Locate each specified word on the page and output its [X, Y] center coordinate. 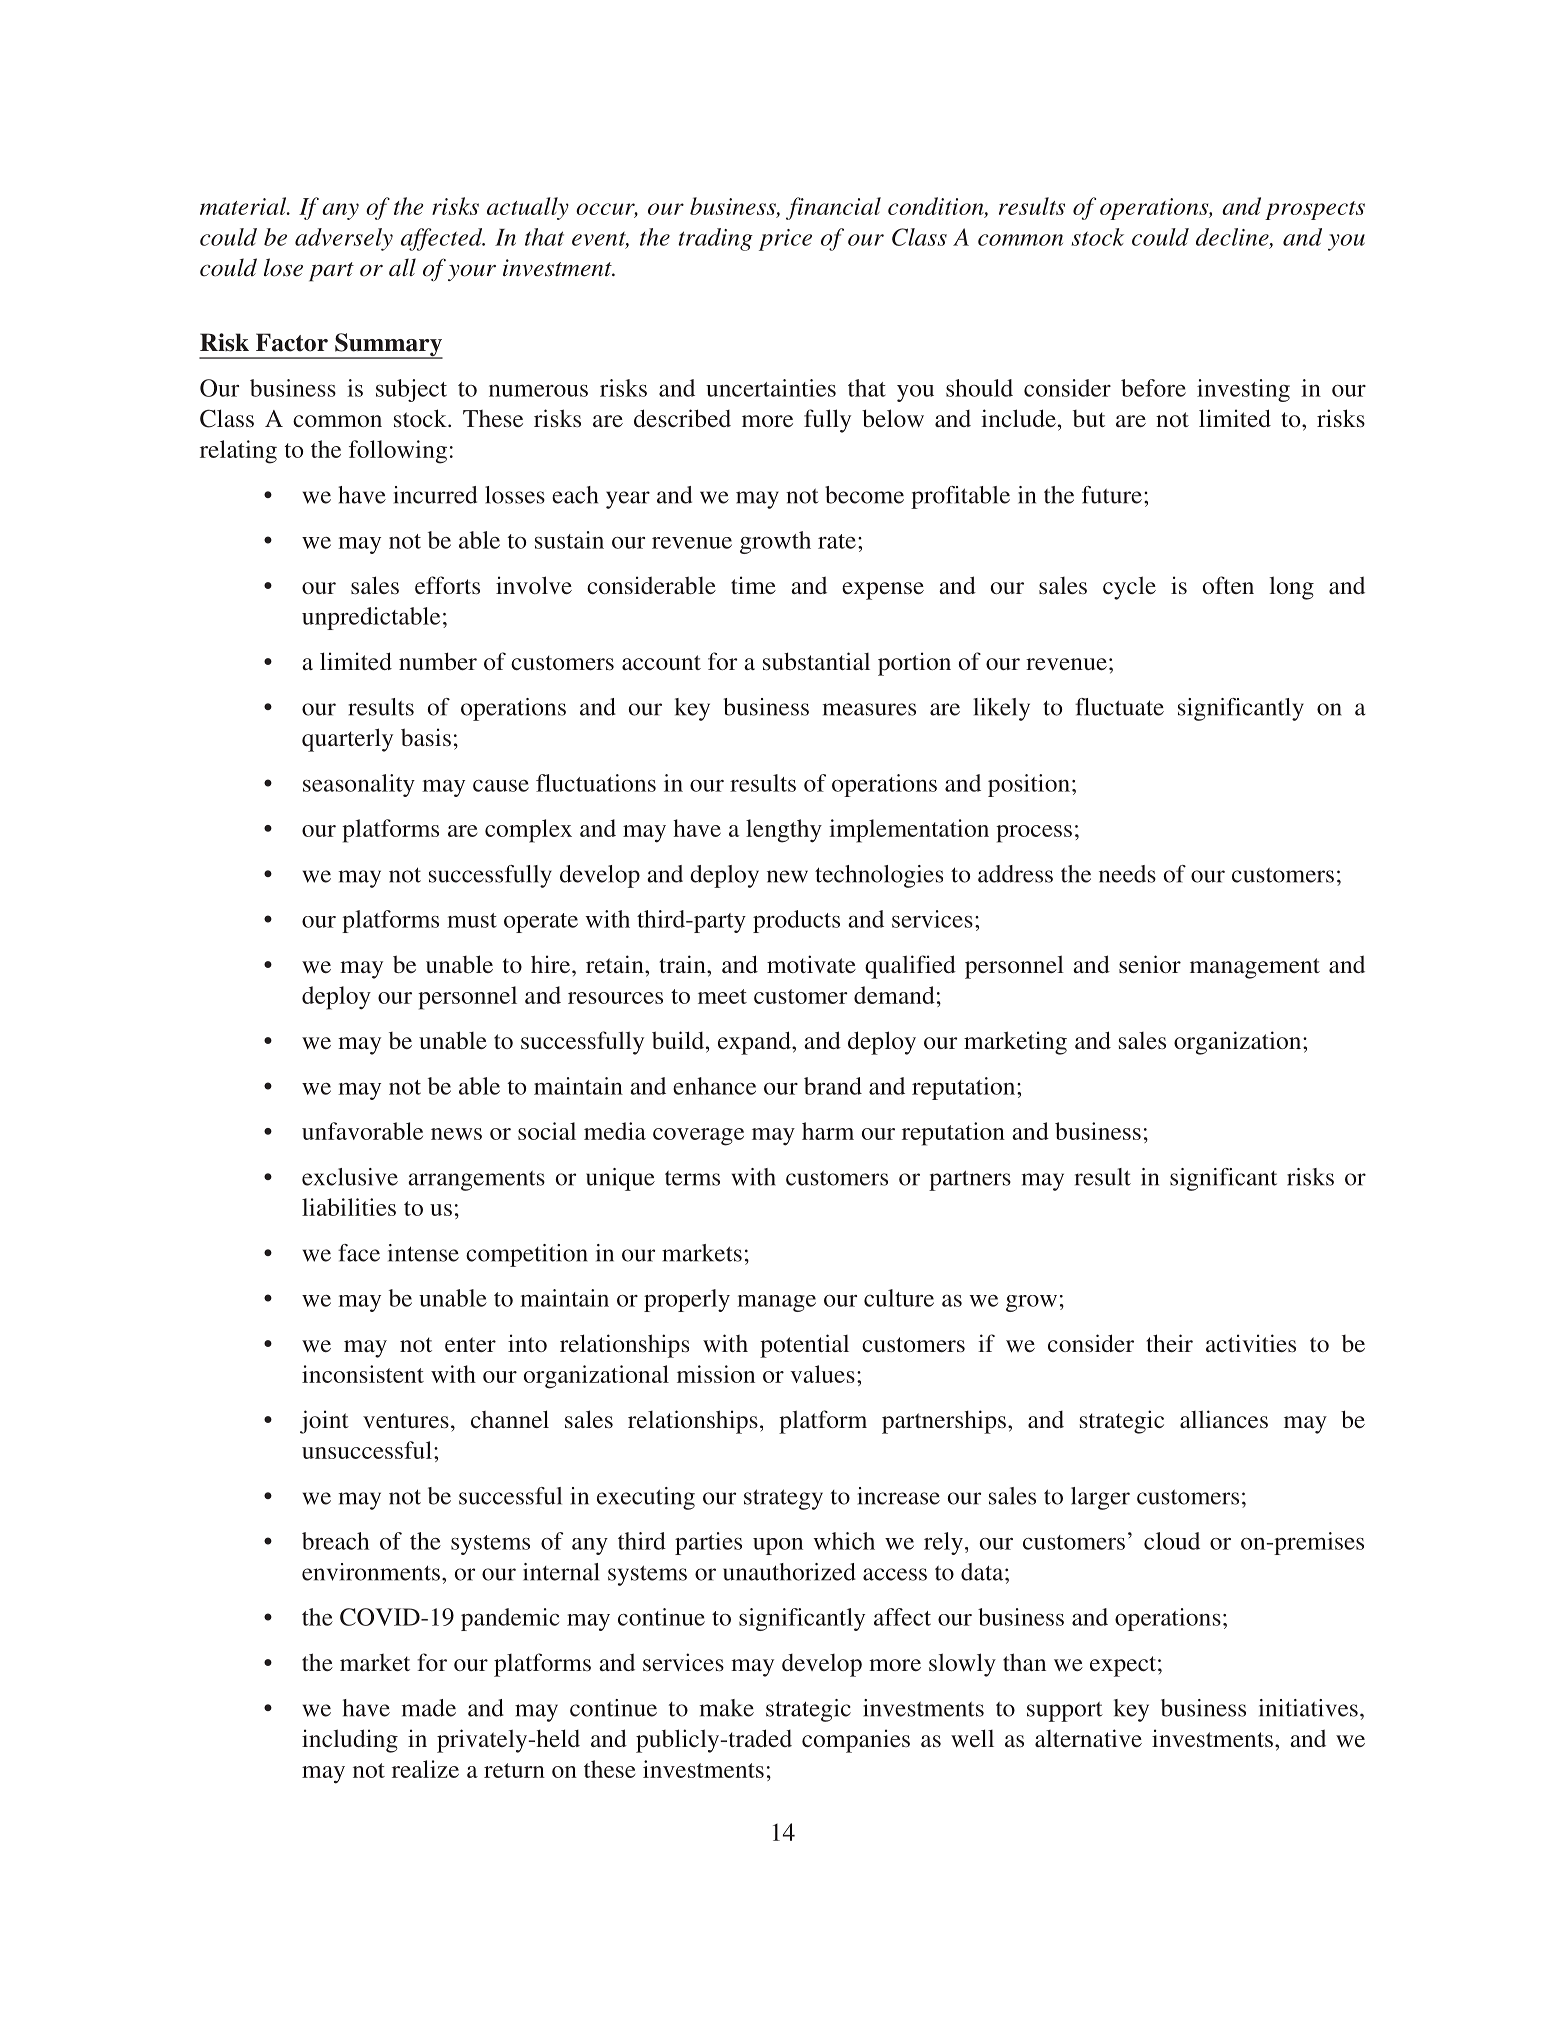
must [472, 920]
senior [1150, 964]
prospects [1315, 210]
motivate [811, 964]
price [785, 240]
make [727, 1708]
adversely [344, 239]
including [350, 1741]
